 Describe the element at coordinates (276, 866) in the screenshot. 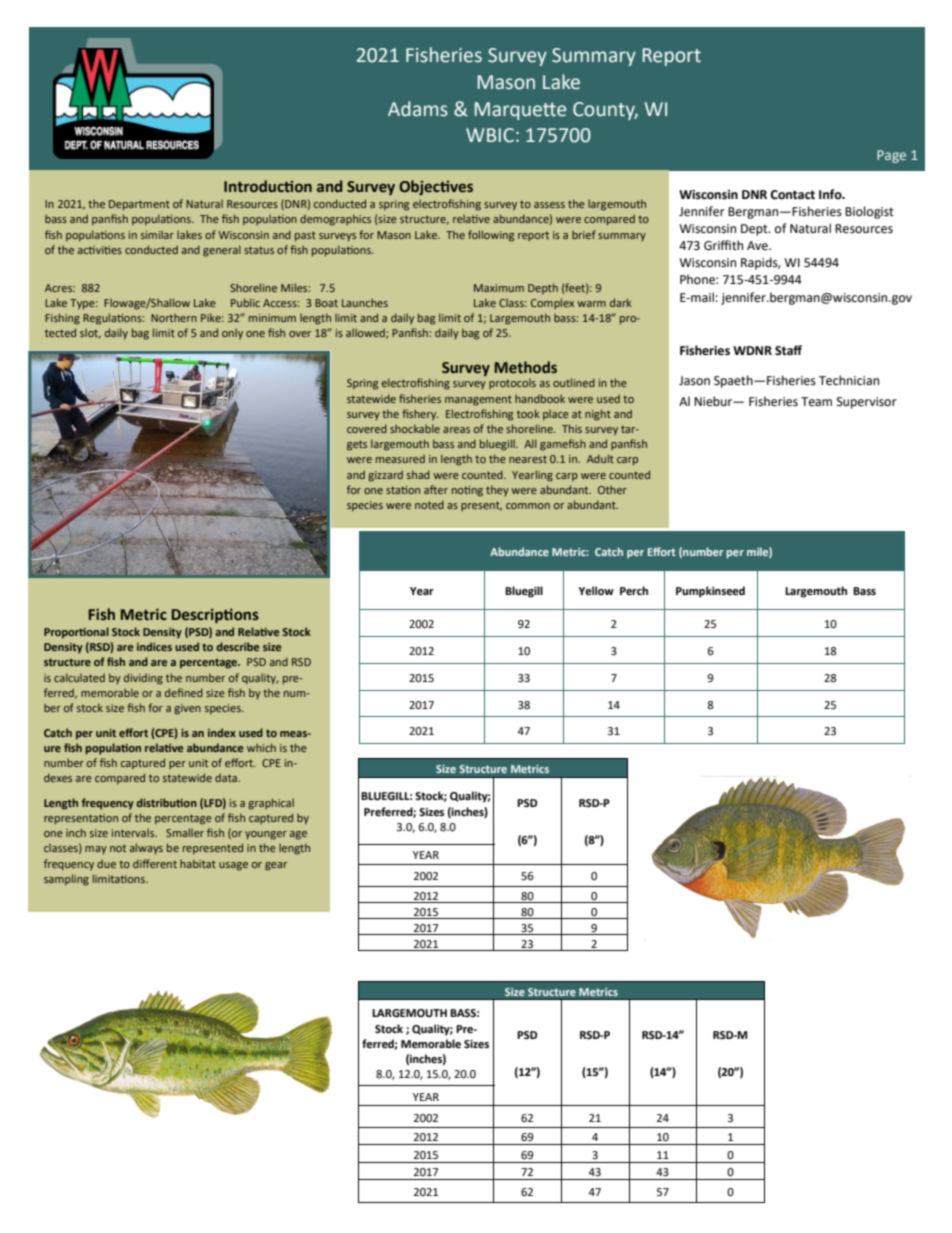

I see `gear` at that location.
